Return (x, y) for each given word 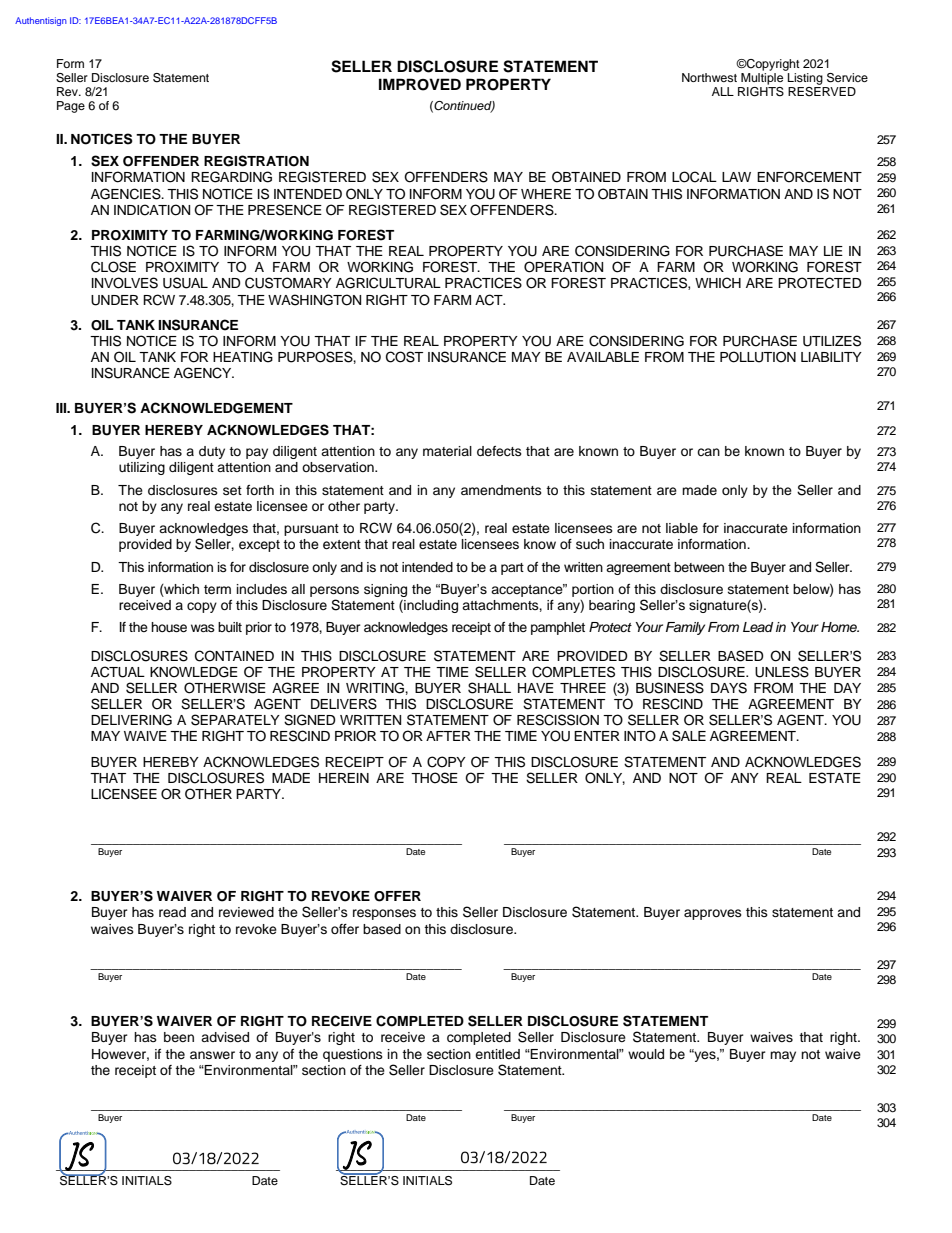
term (217, 589)
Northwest (709, 77)
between (699, 567)
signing (385, 590)
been (179, 1037)
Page (71, 107)
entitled (497, 1054)
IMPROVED (420, 84)
